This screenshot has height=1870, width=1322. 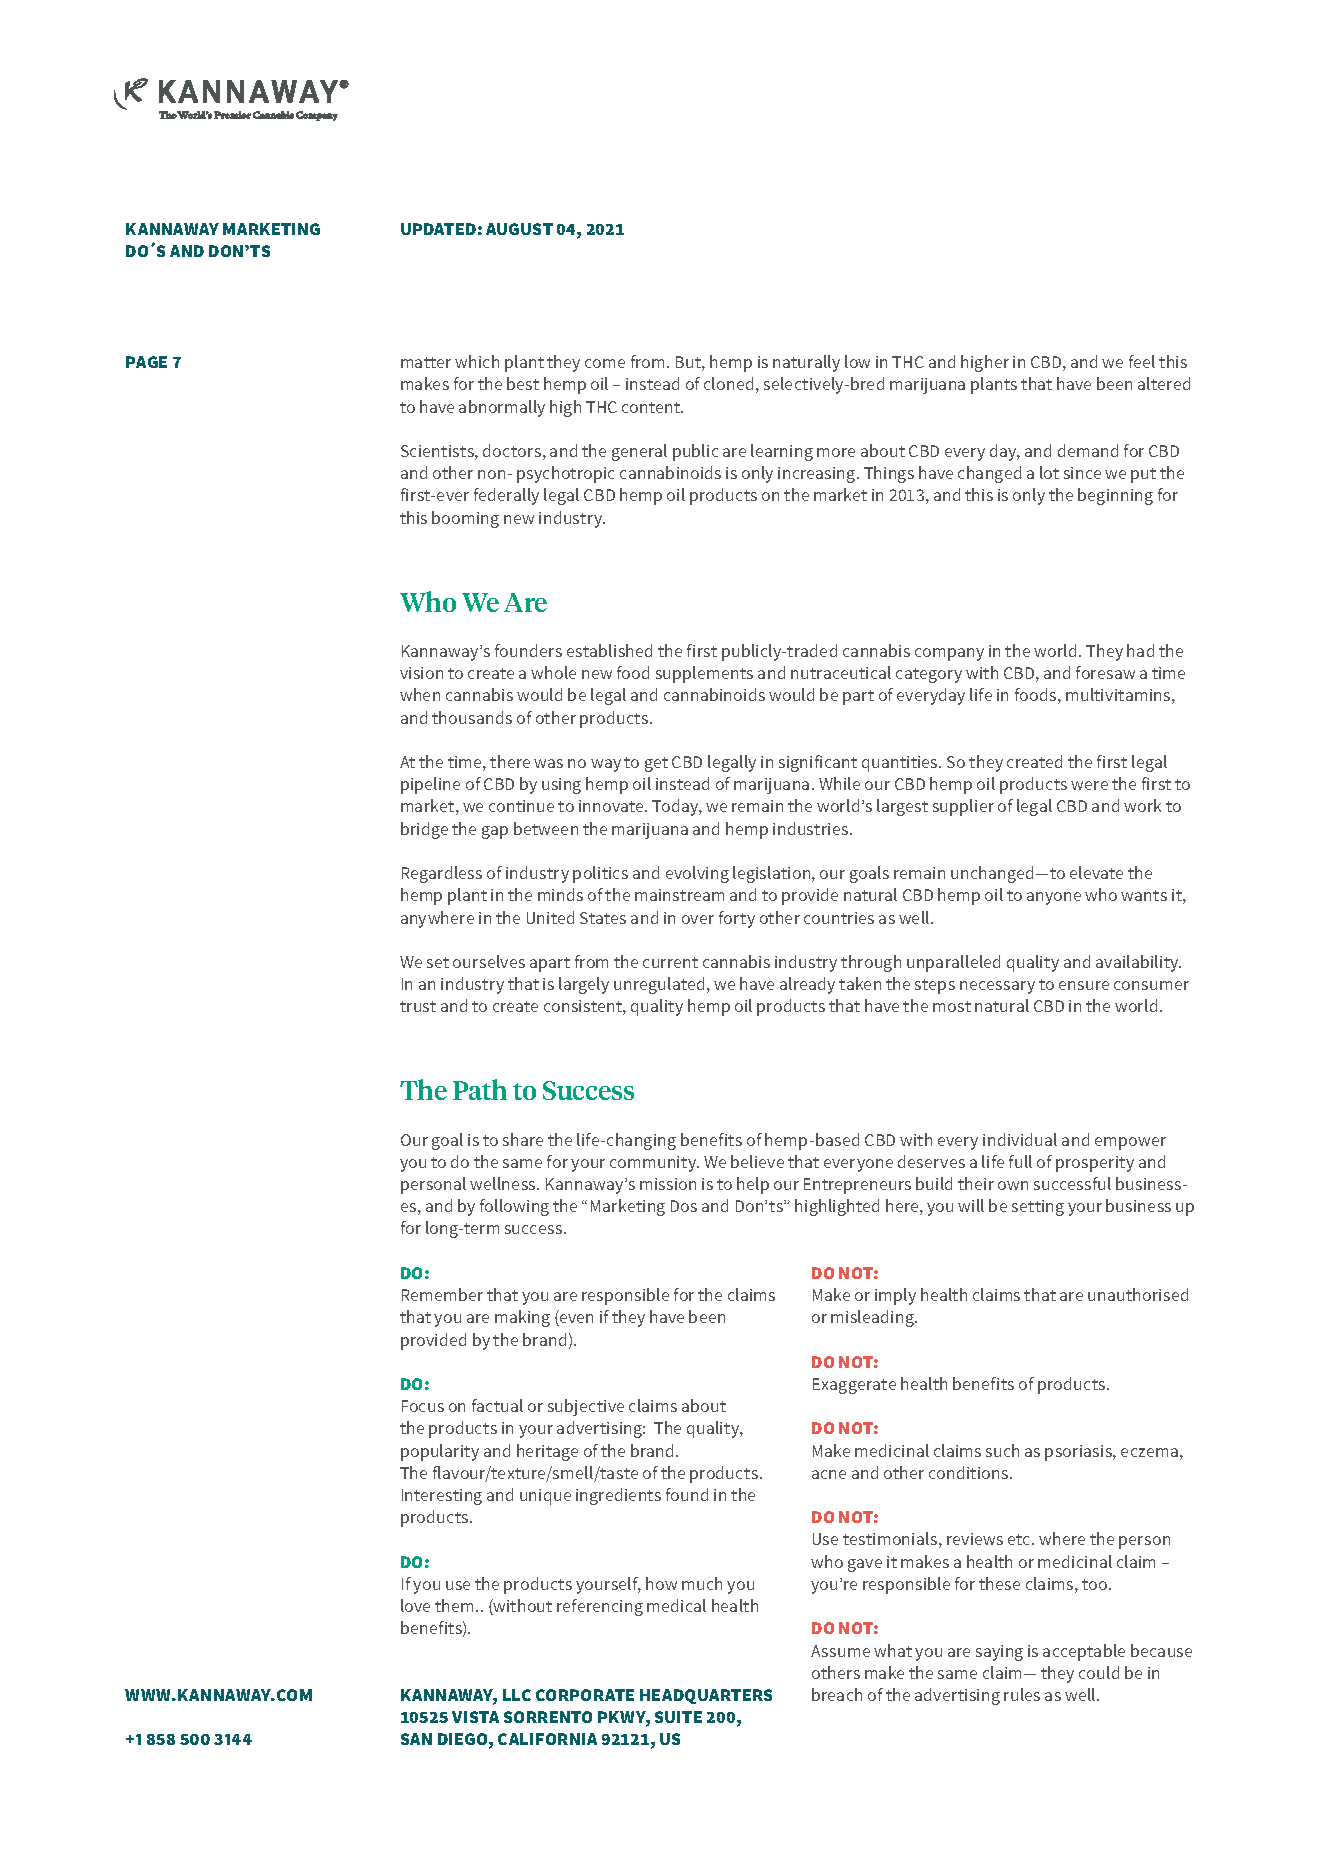 What do you see at coordinates (421, 673) in the screenshot?
I see `vision` at bounding box center [421, 673].
